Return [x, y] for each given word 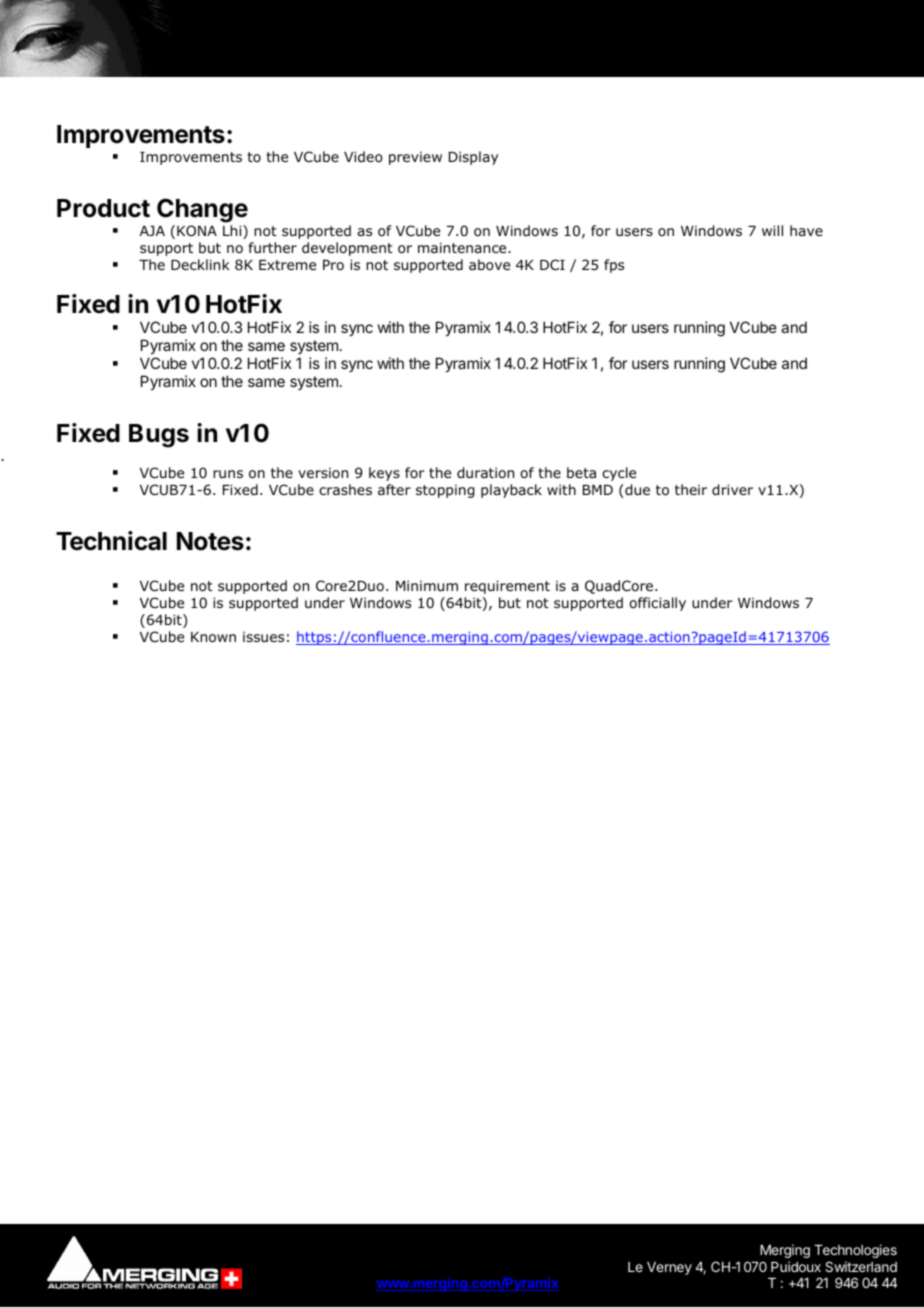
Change [202, 210]
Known [213, 637]
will [772, 230]
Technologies [855, 1253]
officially [657, 604]
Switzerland [861, 1266]
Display [473, 158]
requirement [507, 587]
